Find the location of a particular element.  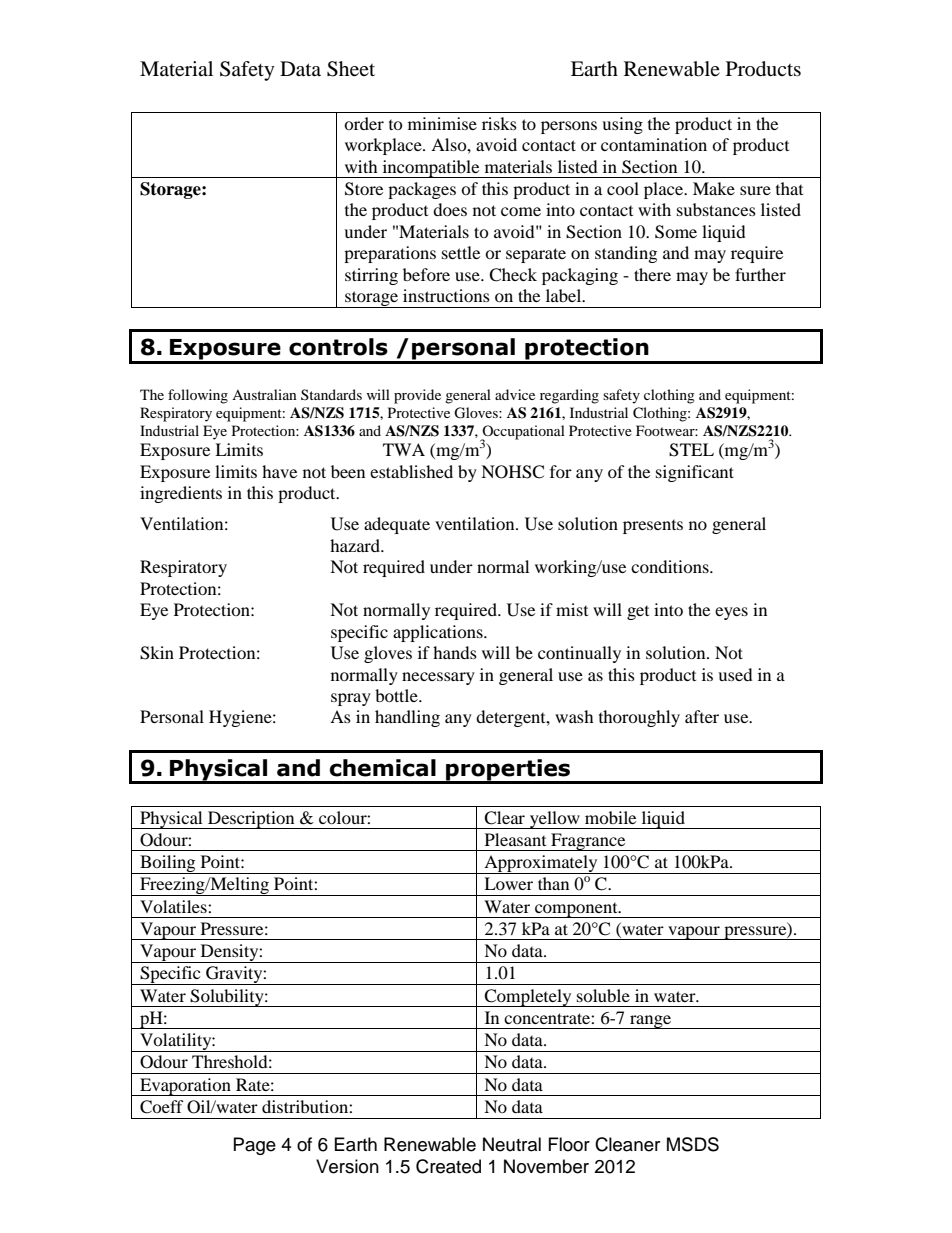

significant is located at coordinates (695, 473).
